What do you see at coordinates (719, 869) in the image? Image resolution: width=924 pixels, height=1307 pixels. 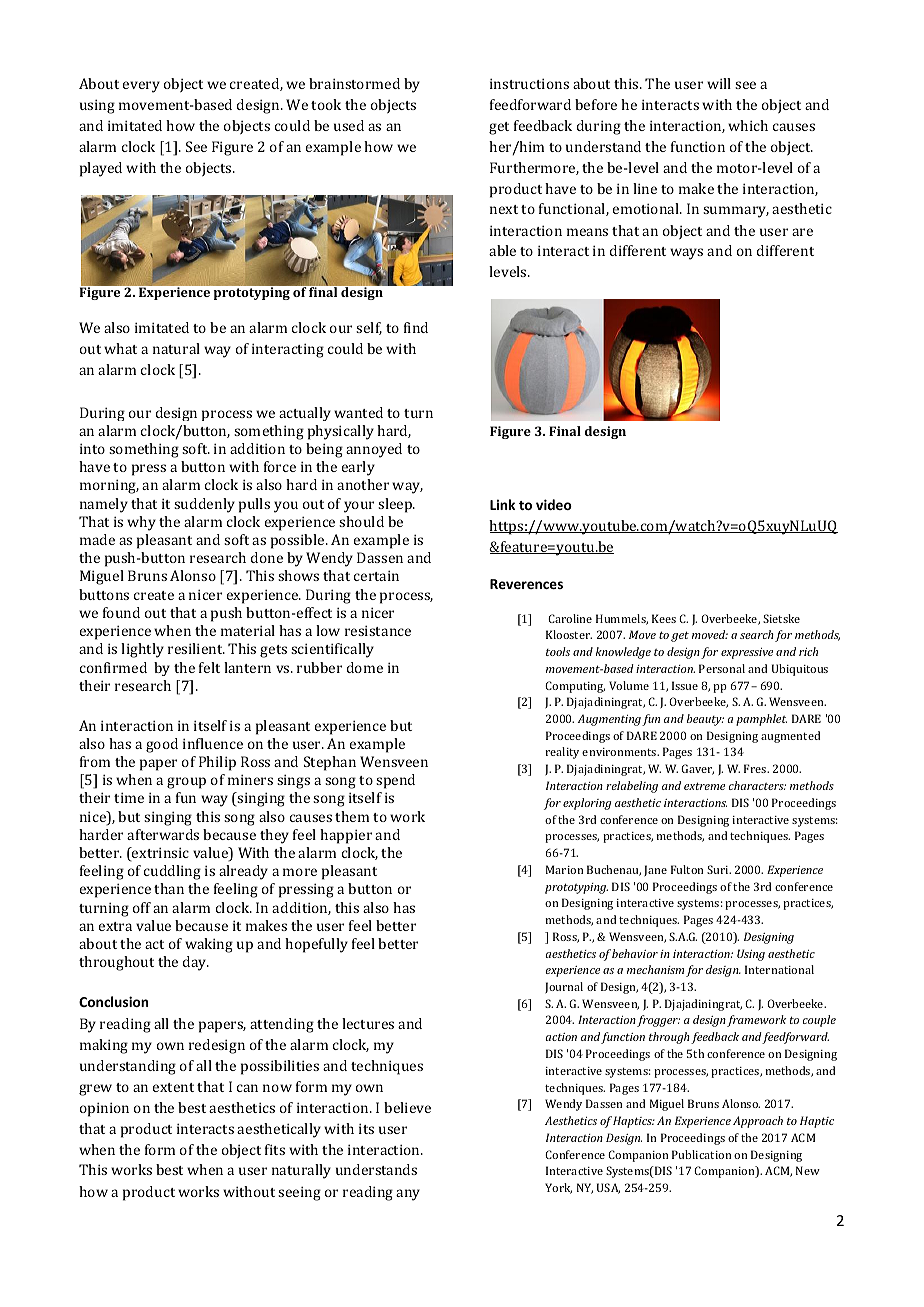 I see `Suri` at bounding box center [719, 869].
